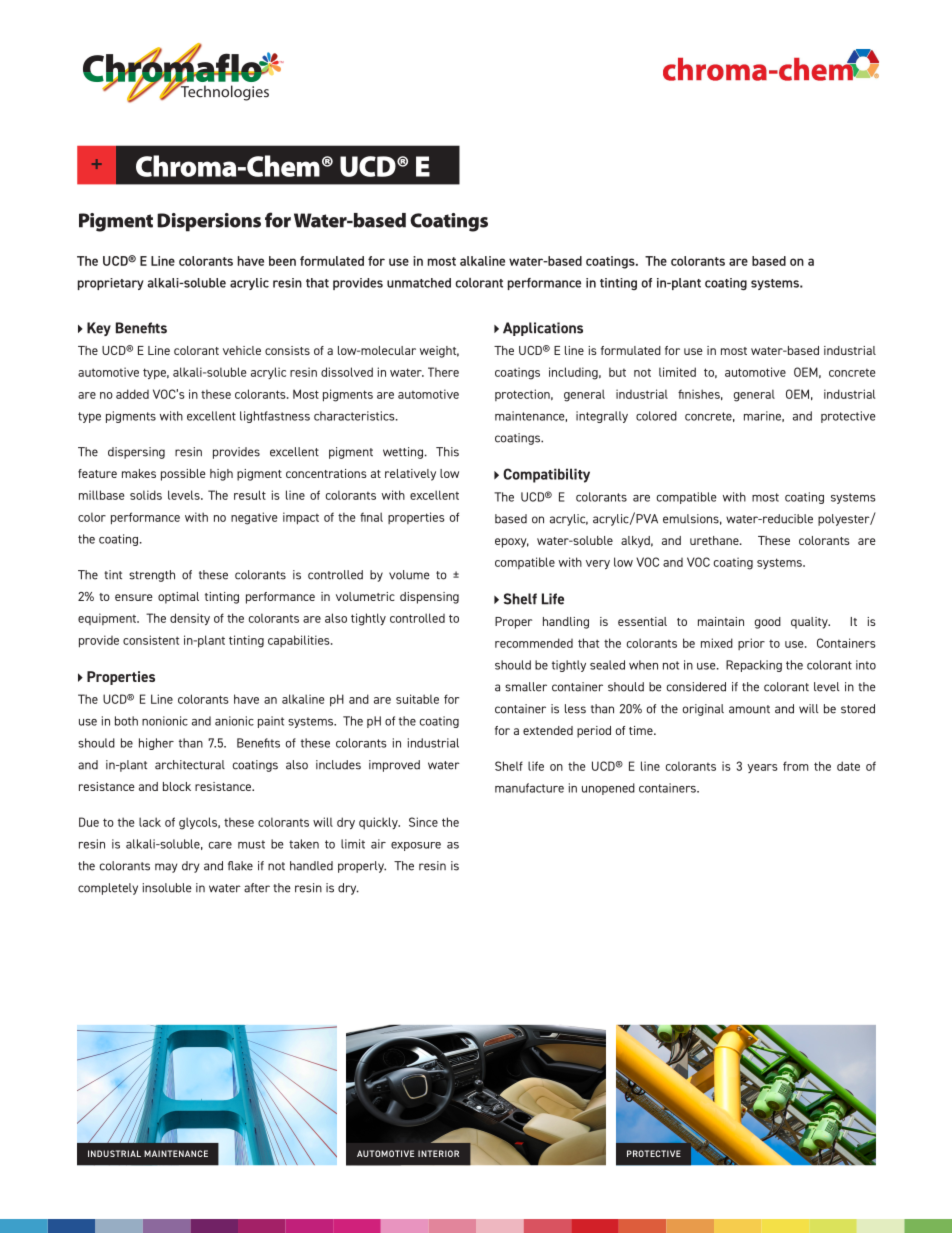 The image size is (952, 1233). What do you see at coordinates (749, 709) in the page?
I see `amount` at bounding box center [749, 709].
